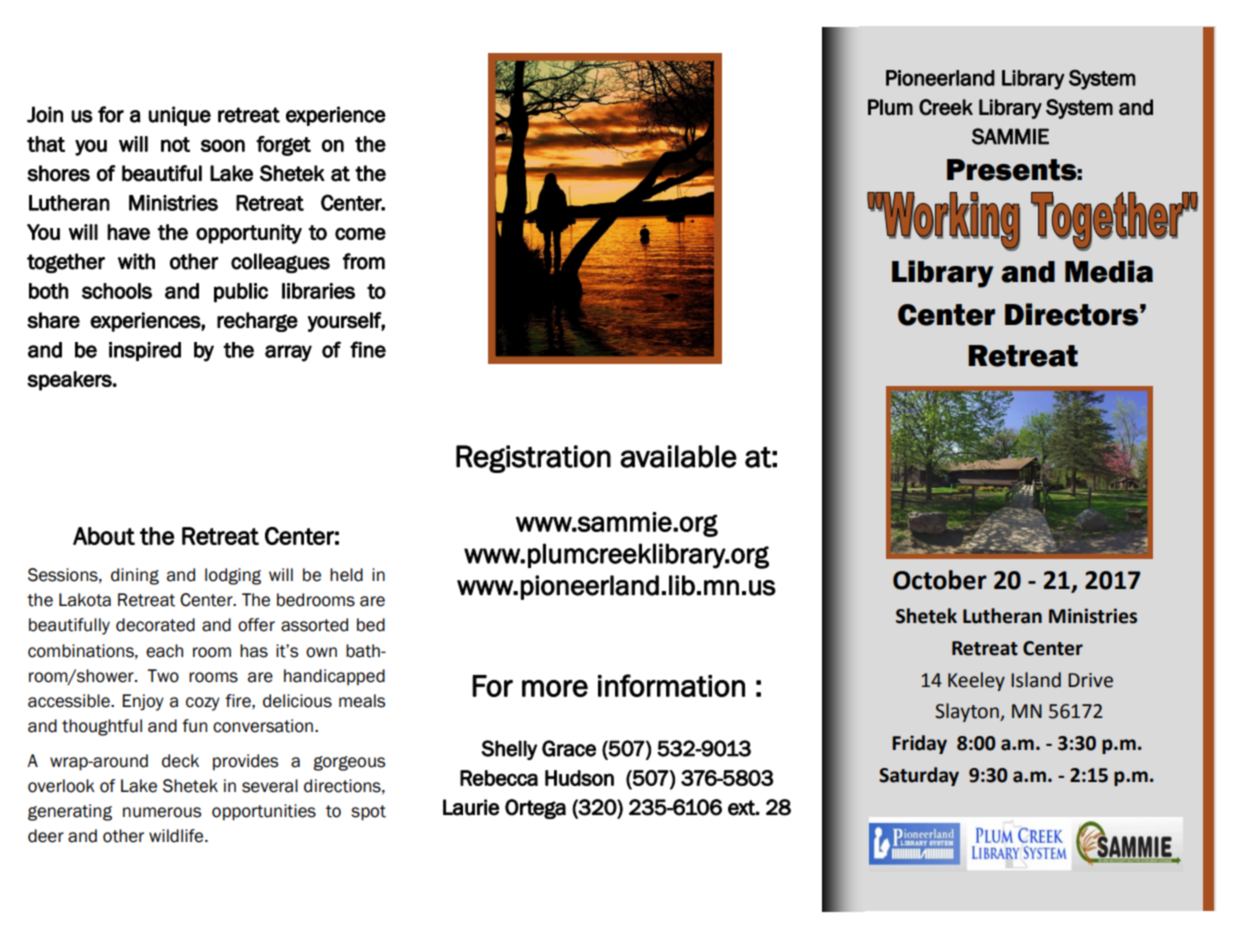  What do you see at coordinates (535, 809) in the screenshot?
I see `Ortega` at bounding box center [535, 809].
